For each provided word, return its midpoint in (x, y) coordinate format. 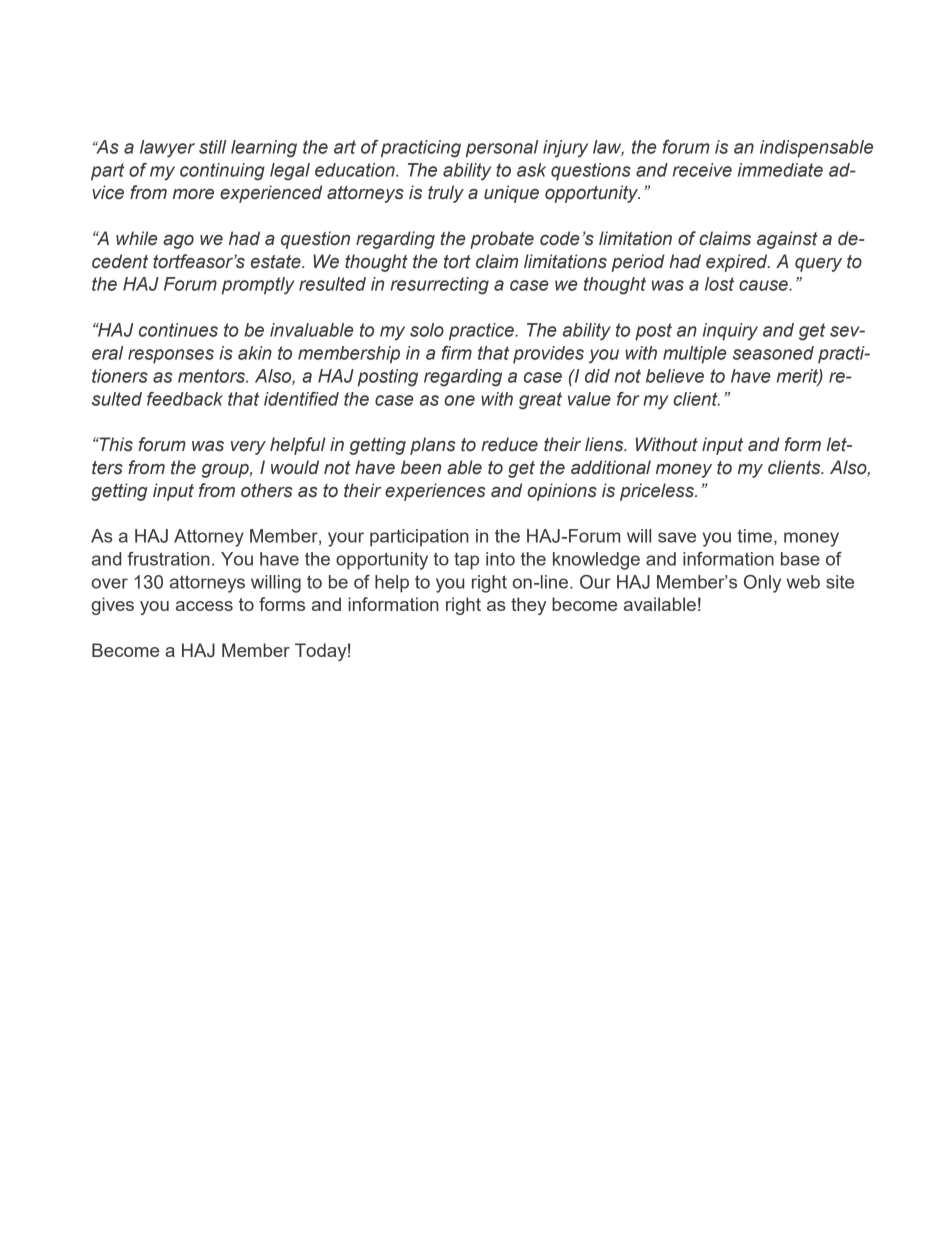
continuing (222, 172)
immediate (780, 170)
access (204, 606)
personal (502, 149)
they (528, 606)
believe (675, 376)
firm (457, 353)
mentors (212, 376)
